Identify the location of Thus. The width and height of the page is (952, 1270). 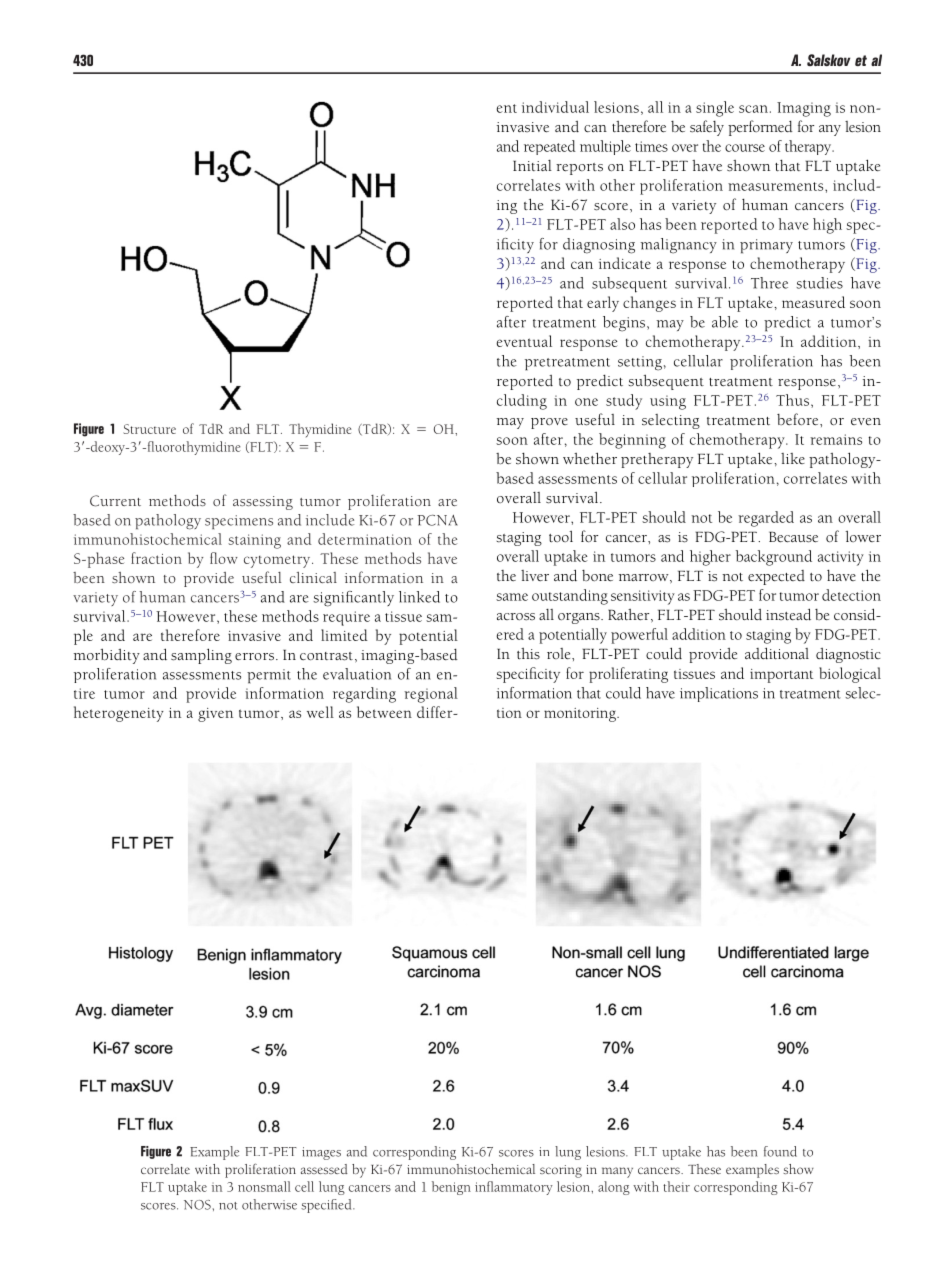
(792, 400).
